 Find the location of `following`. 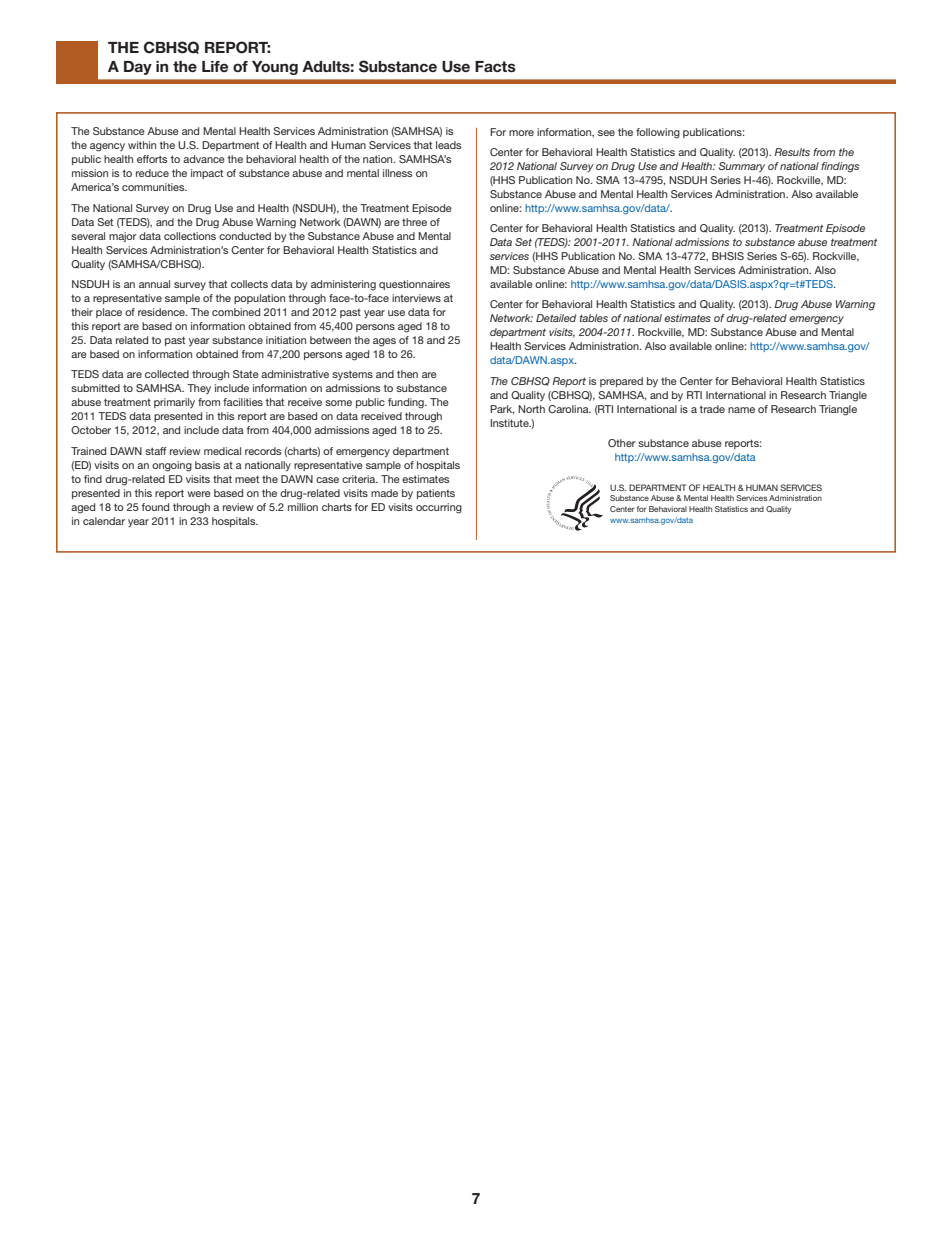

following is located at coordinates (658, 133).
